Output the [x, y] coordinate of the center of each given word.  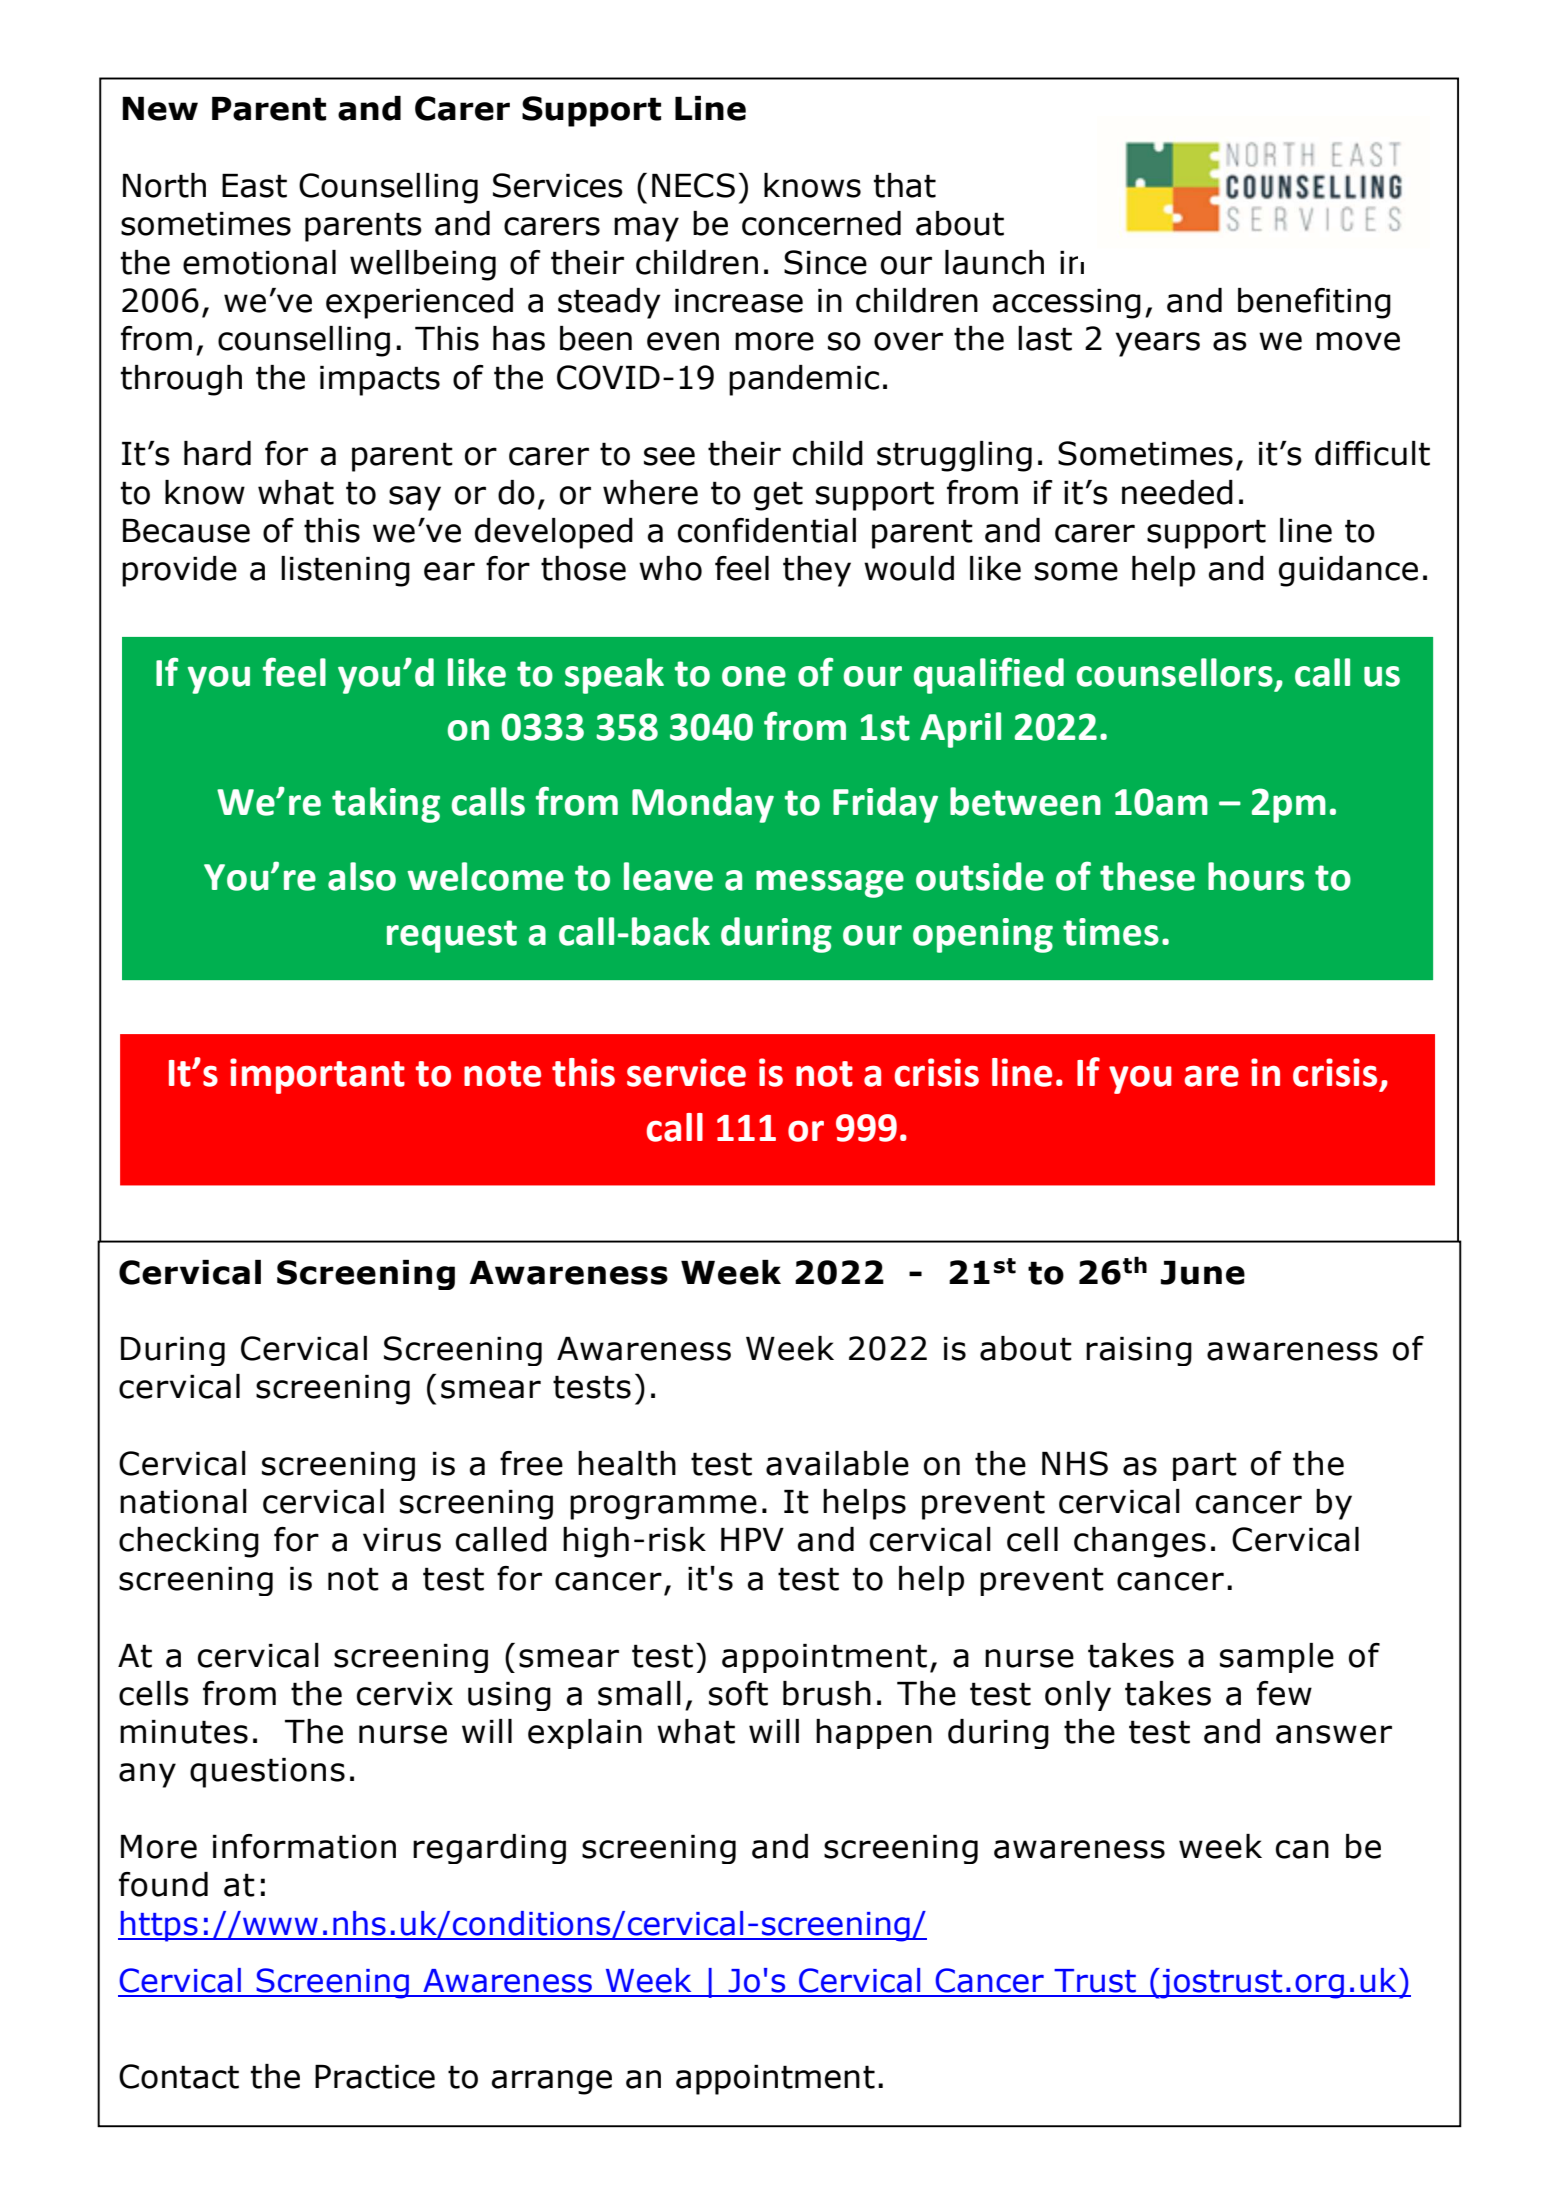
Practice [375, 2077]
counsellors [1175, 672]
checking [189, 1542]
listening [345, 571]
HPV [752, 1539]
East [254, 186]
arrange [552, 2082]
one [754, 676]
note [502, 1074]
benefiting [1314, 303]
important [317, 1076]
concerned [821, 223]
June [1203, 1273]
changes [1140, 1542]
